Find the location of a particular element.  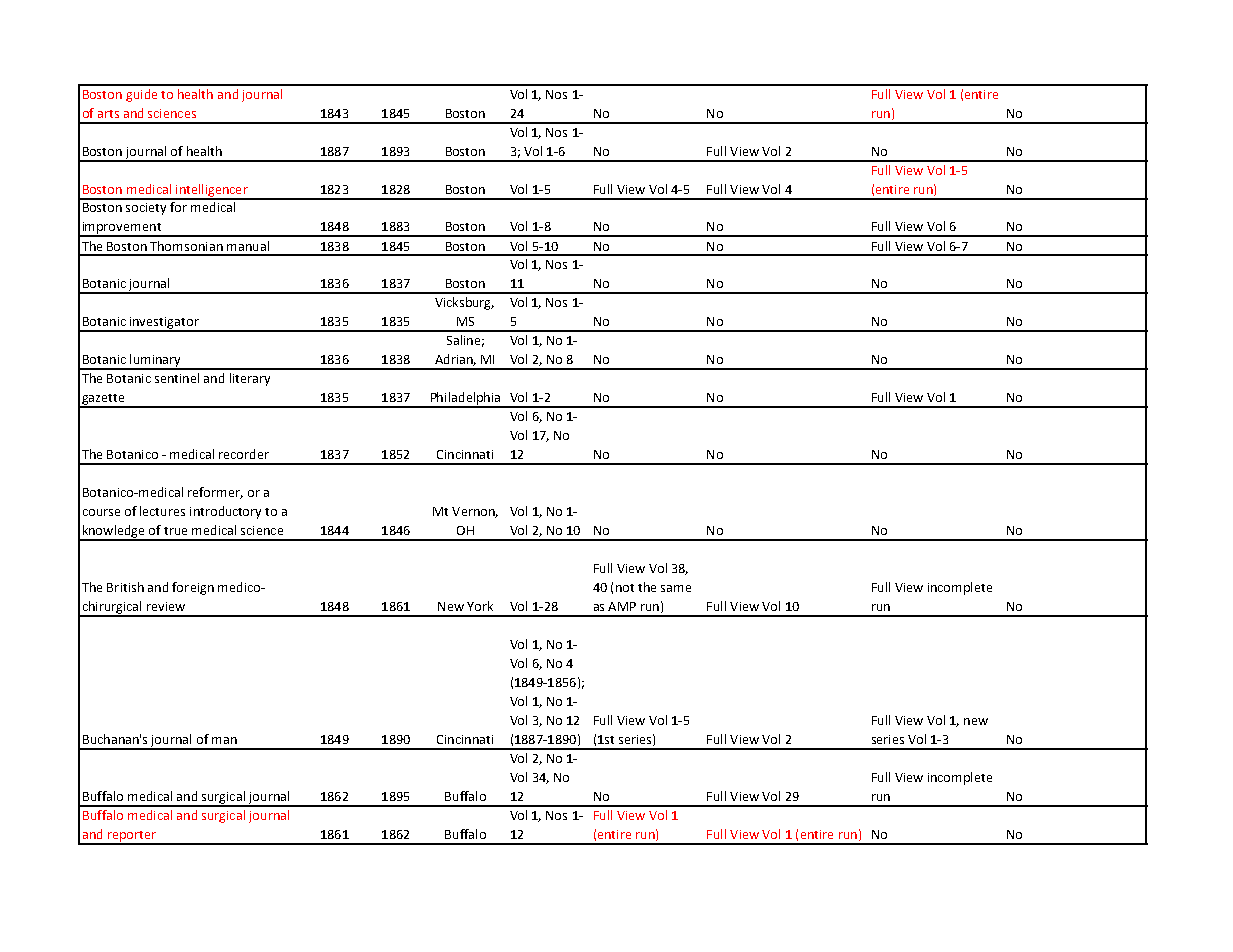

reporter is located at coordinates (131, 837).
